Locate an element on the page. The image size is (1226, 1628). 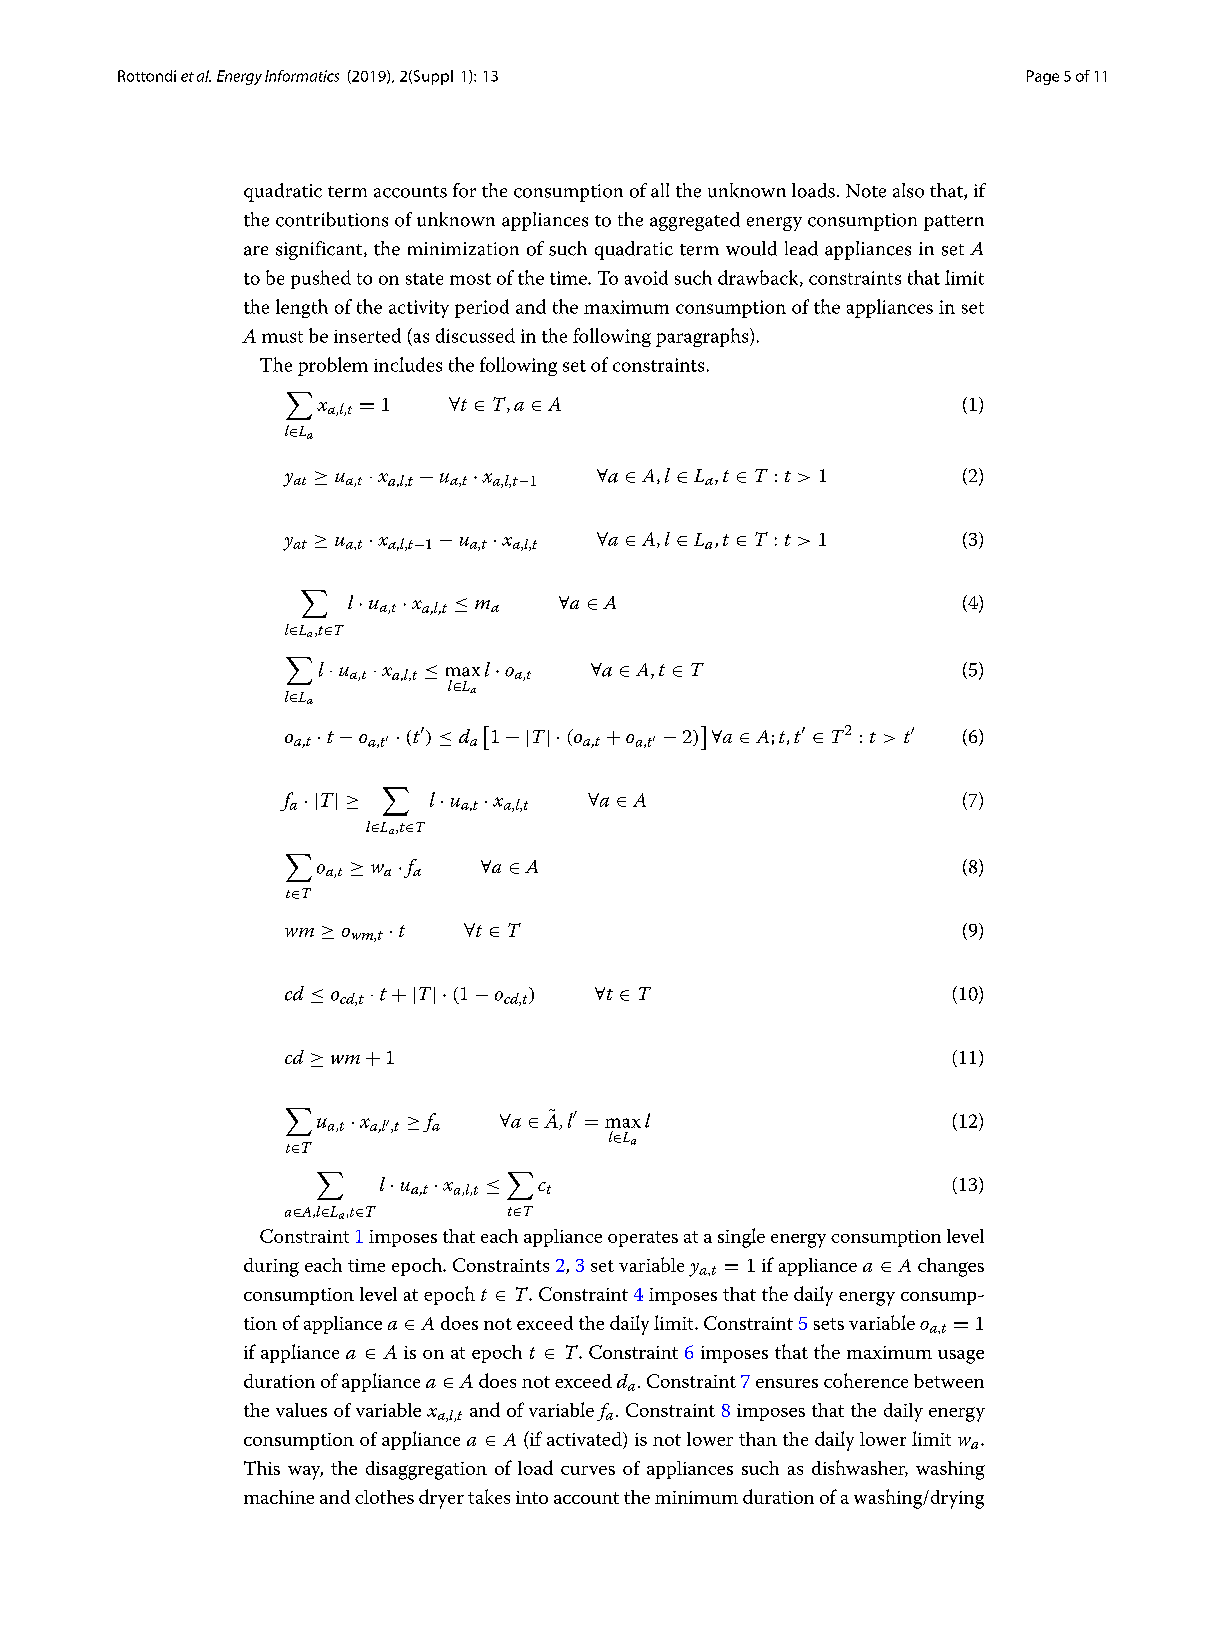
operates is located at coordinates (643, 1239).
